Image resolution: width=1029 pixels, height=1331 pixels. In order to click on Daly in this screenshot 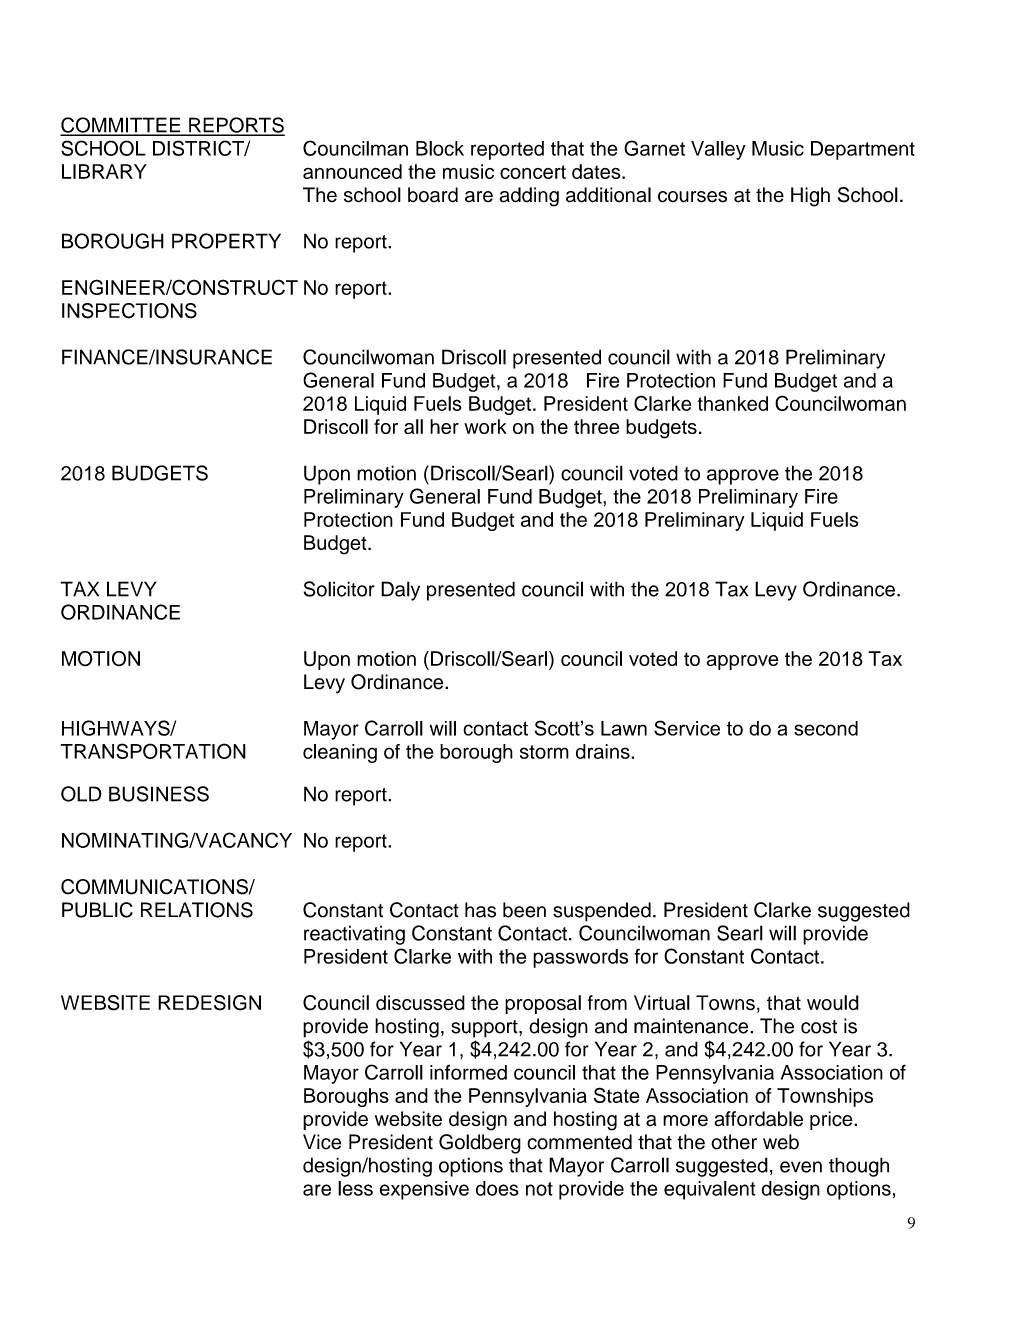, I will do `click(400, 591)`.
